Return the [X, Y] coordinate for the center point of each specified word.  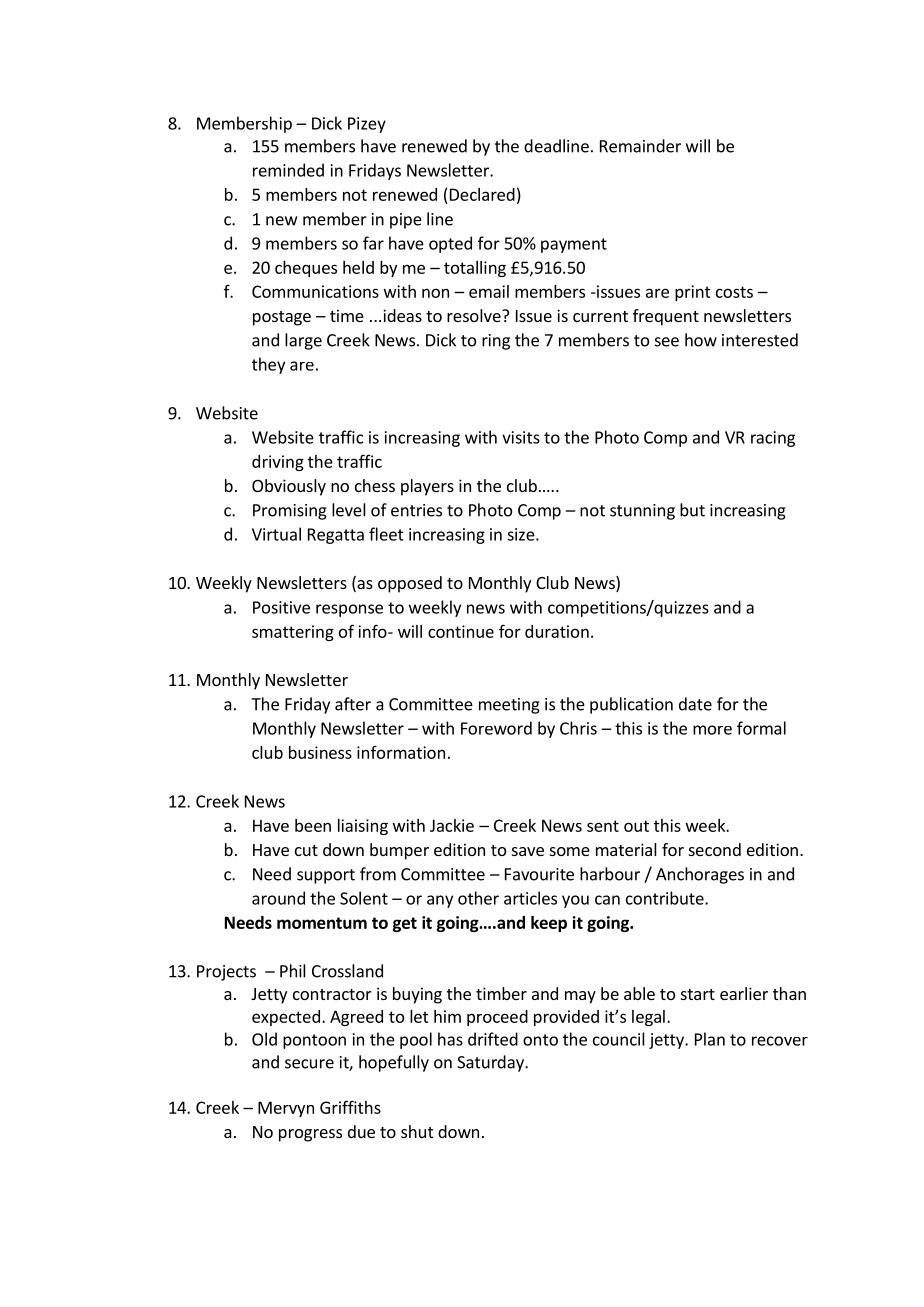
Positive [281, 607]
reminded [288, 170]
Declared [482, 194]
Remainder [640, 146]
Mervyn [286, 1109]
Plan [710, 1039]
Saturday [491, 1063]
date [695, 704]
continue [461, 631]
